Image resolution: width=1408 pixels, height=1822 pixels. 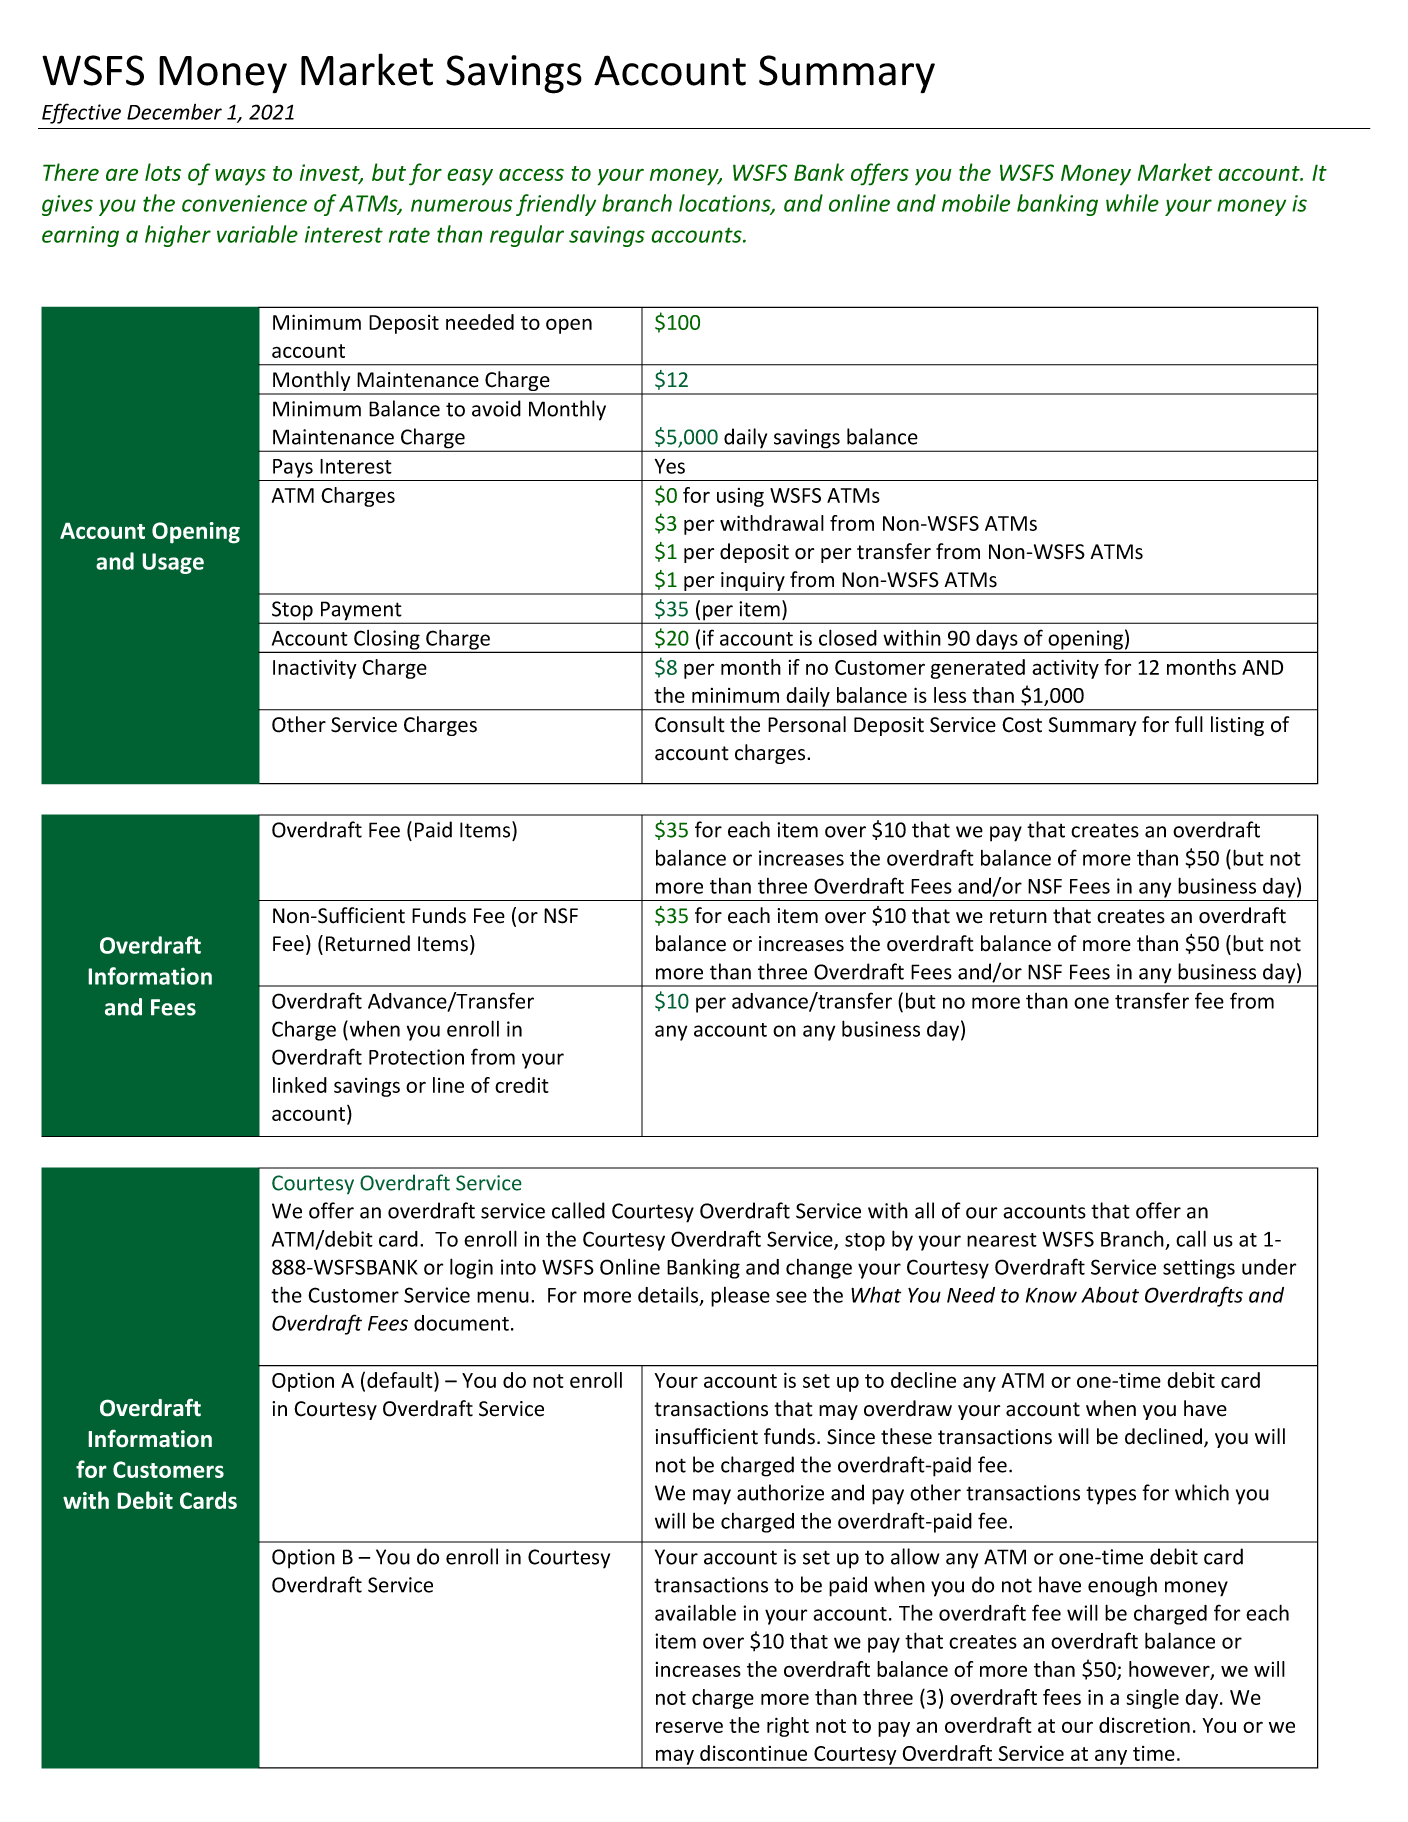 What do you see at coordinates (300, 1085) in the screenshot?
I see `linked` at bounding box center [300, 1085].
